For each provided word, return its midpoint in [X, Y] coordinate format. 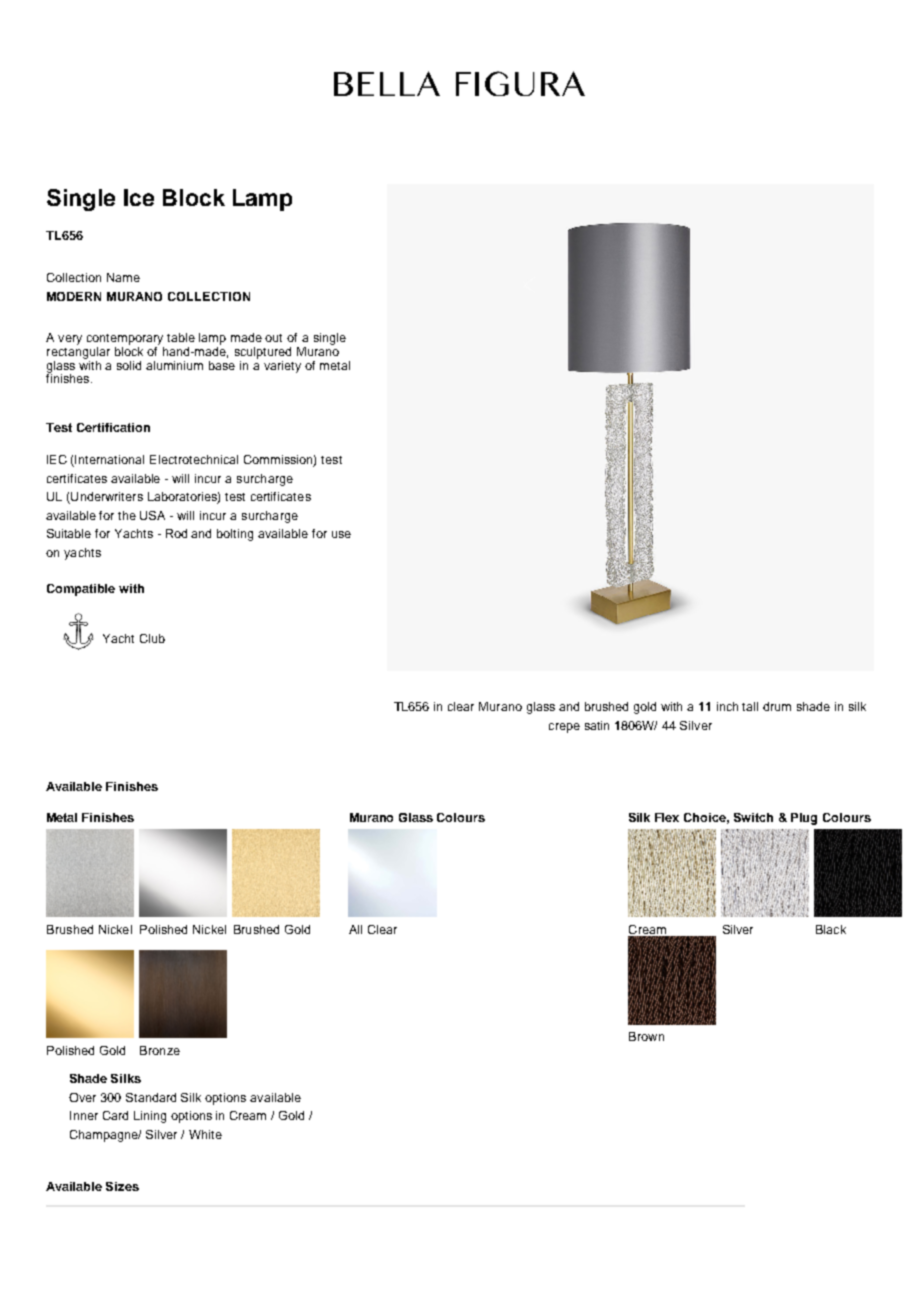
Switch [753, 817]
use [341, 534]
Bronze [160, 1050]
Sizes [122, 1186]
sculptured [263, 353]
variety [282, 367]
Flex [667, 817]
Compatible [81, 590]
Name [123, 277]
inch [727, 706]
